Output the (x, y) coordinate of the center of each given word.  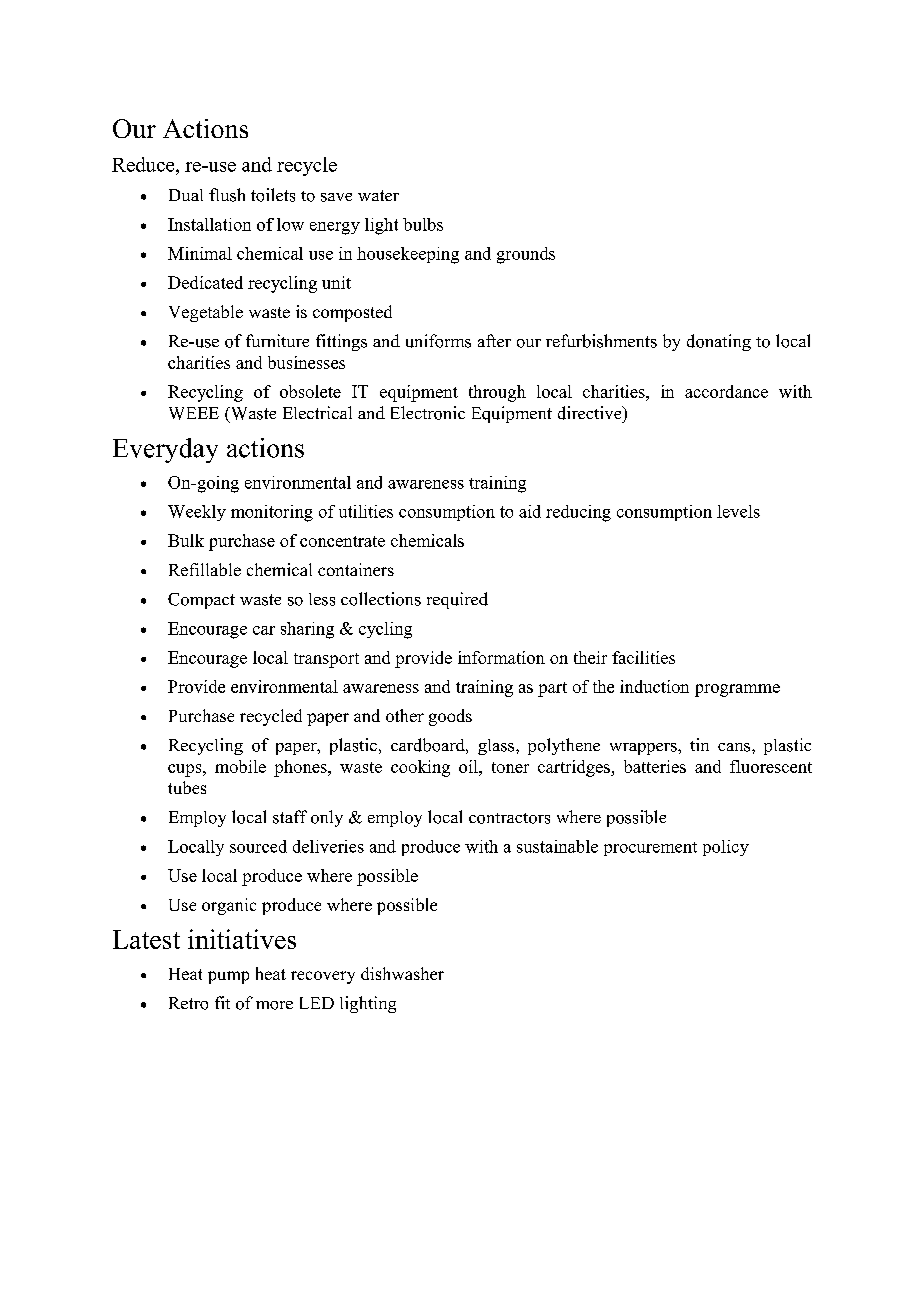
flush (227, 195)
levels (738, 511)
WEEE (194, 413)
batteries (655, 766)
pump (228, 977)
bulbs (423, 224)
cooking (420, 768)
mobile (240, 766)
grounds (526, 255)
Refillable (205, 569)
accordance (726, 391)
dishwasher (402, 973)
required (457, 600)
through (497, 393)
